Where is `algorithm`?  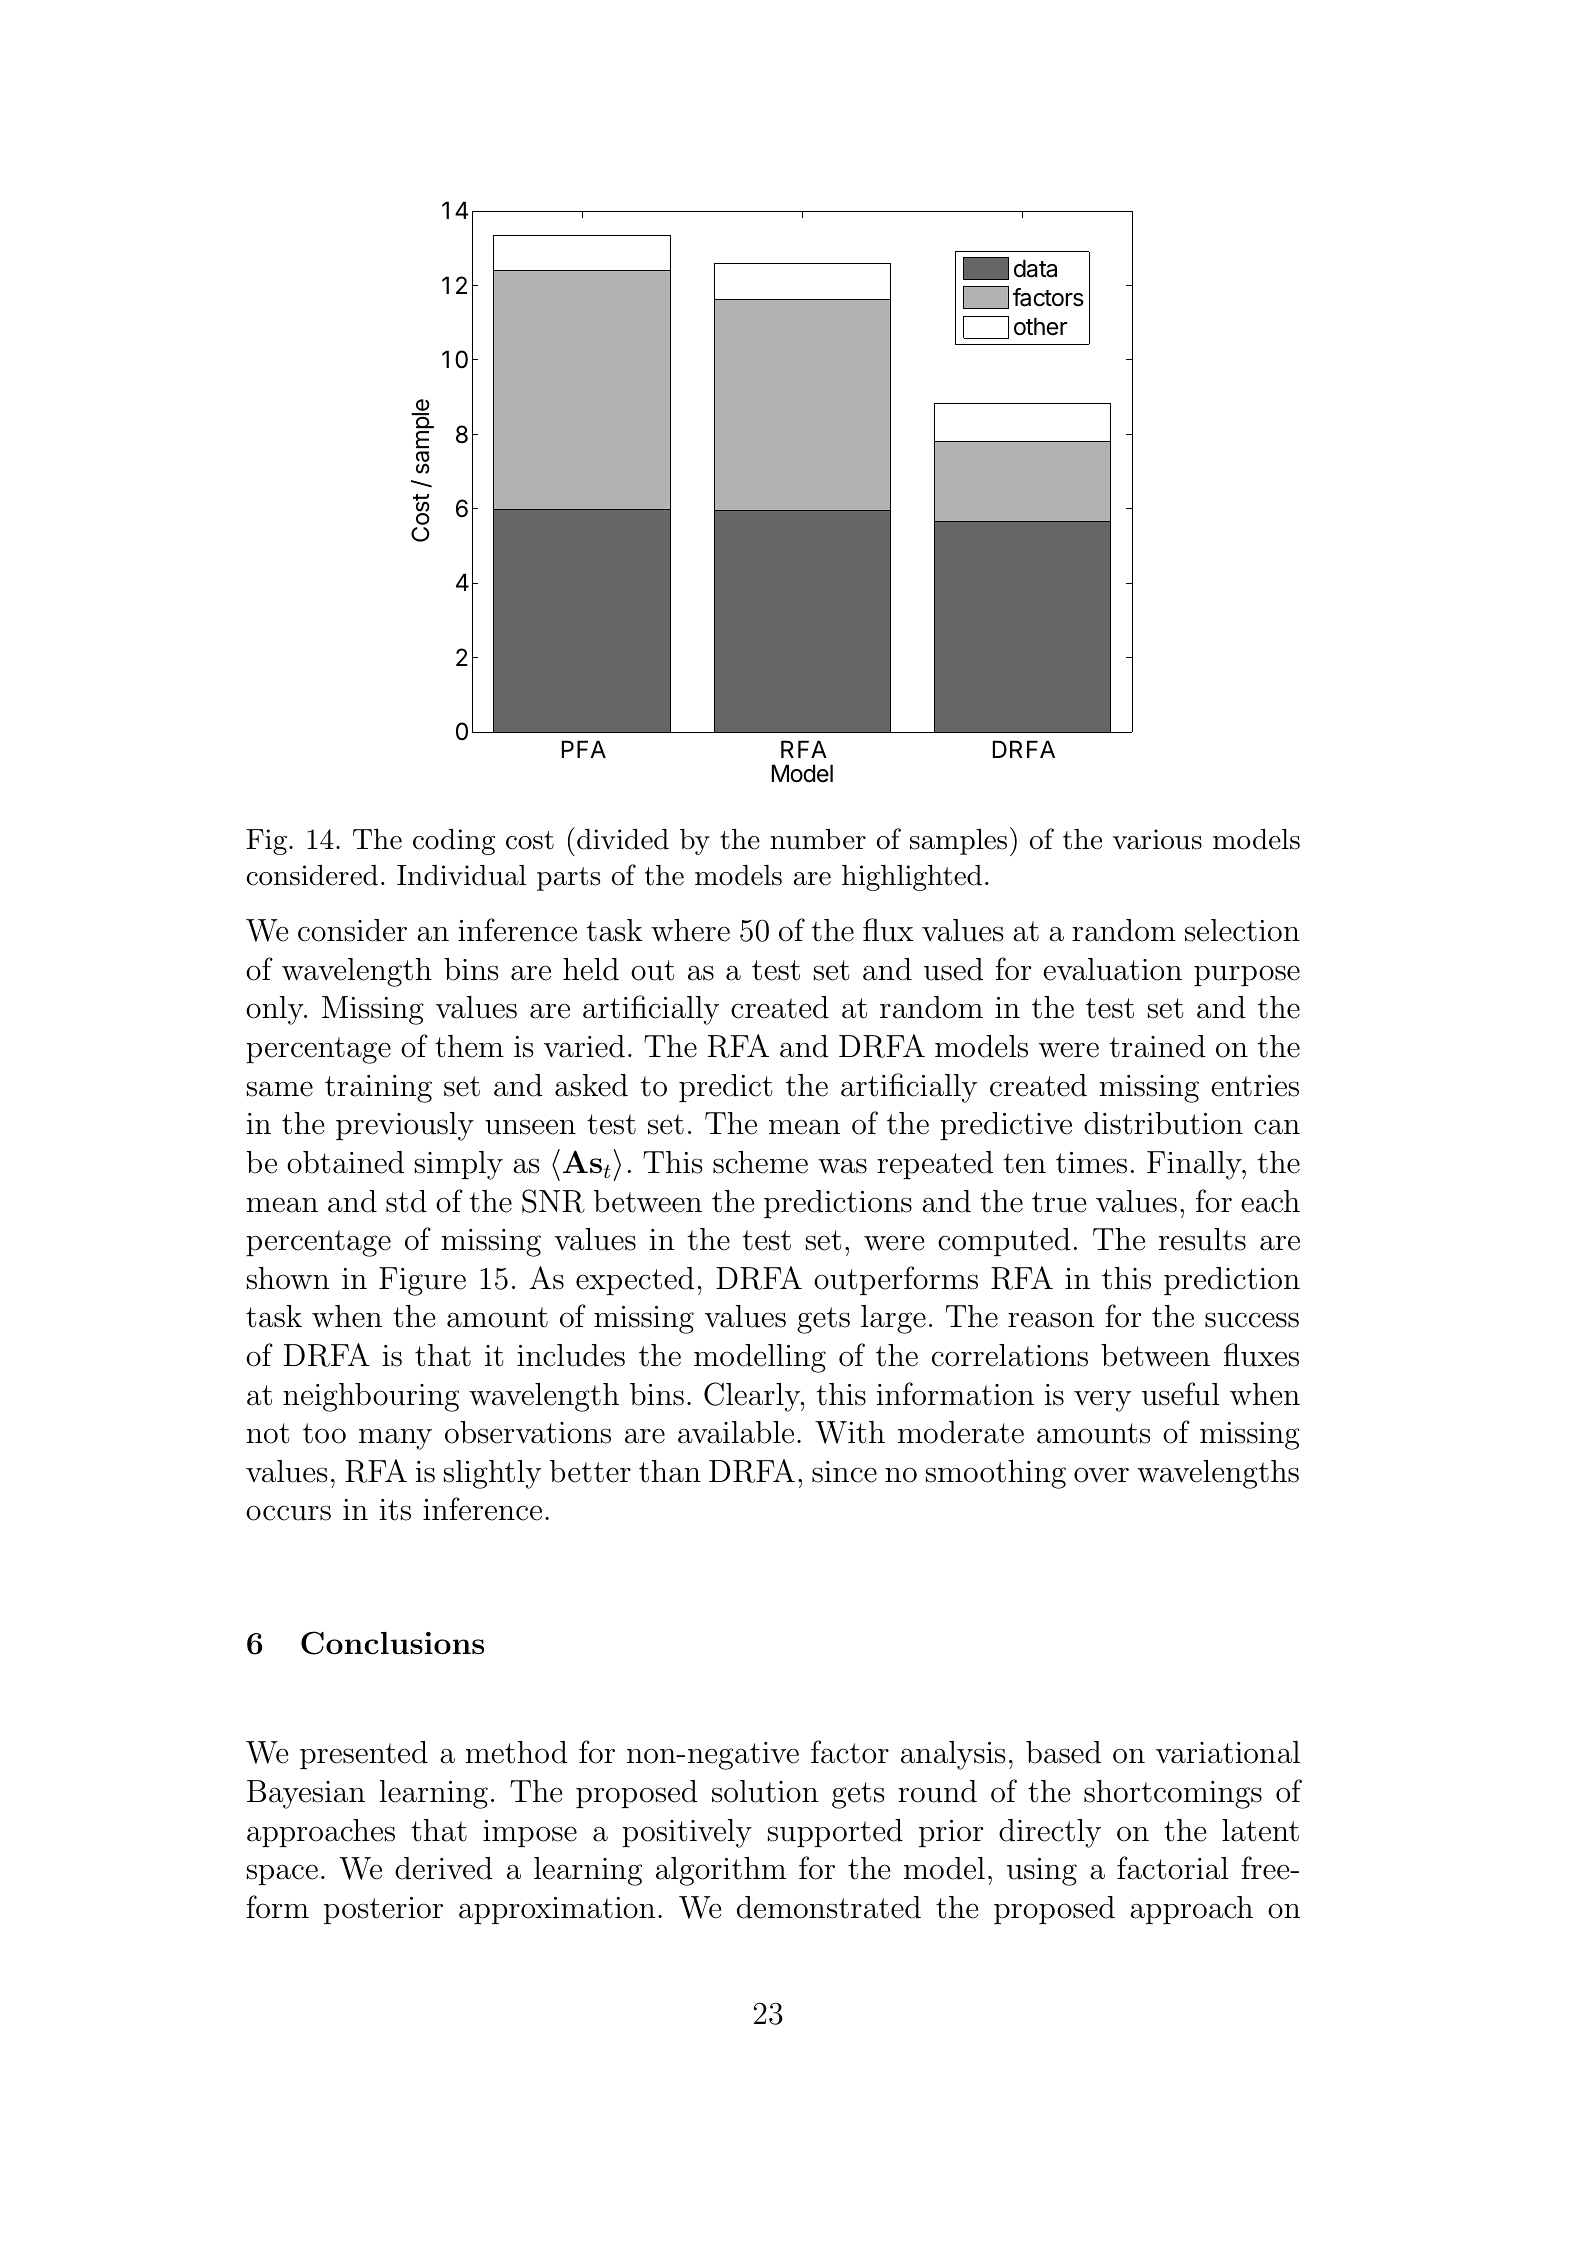 algorithm is located at coordinates (721, 1871).
